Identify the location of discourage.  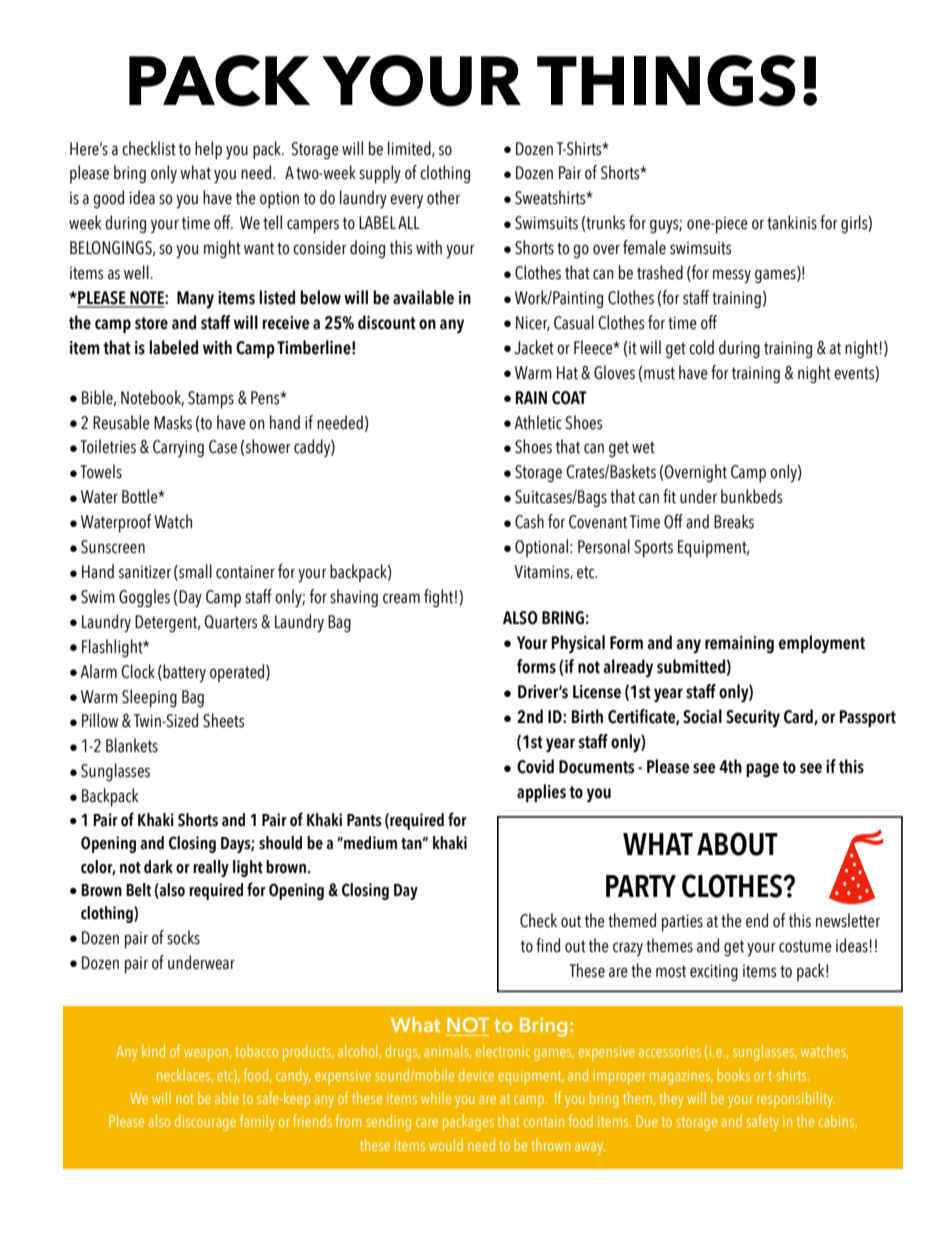
(205, 1123).
